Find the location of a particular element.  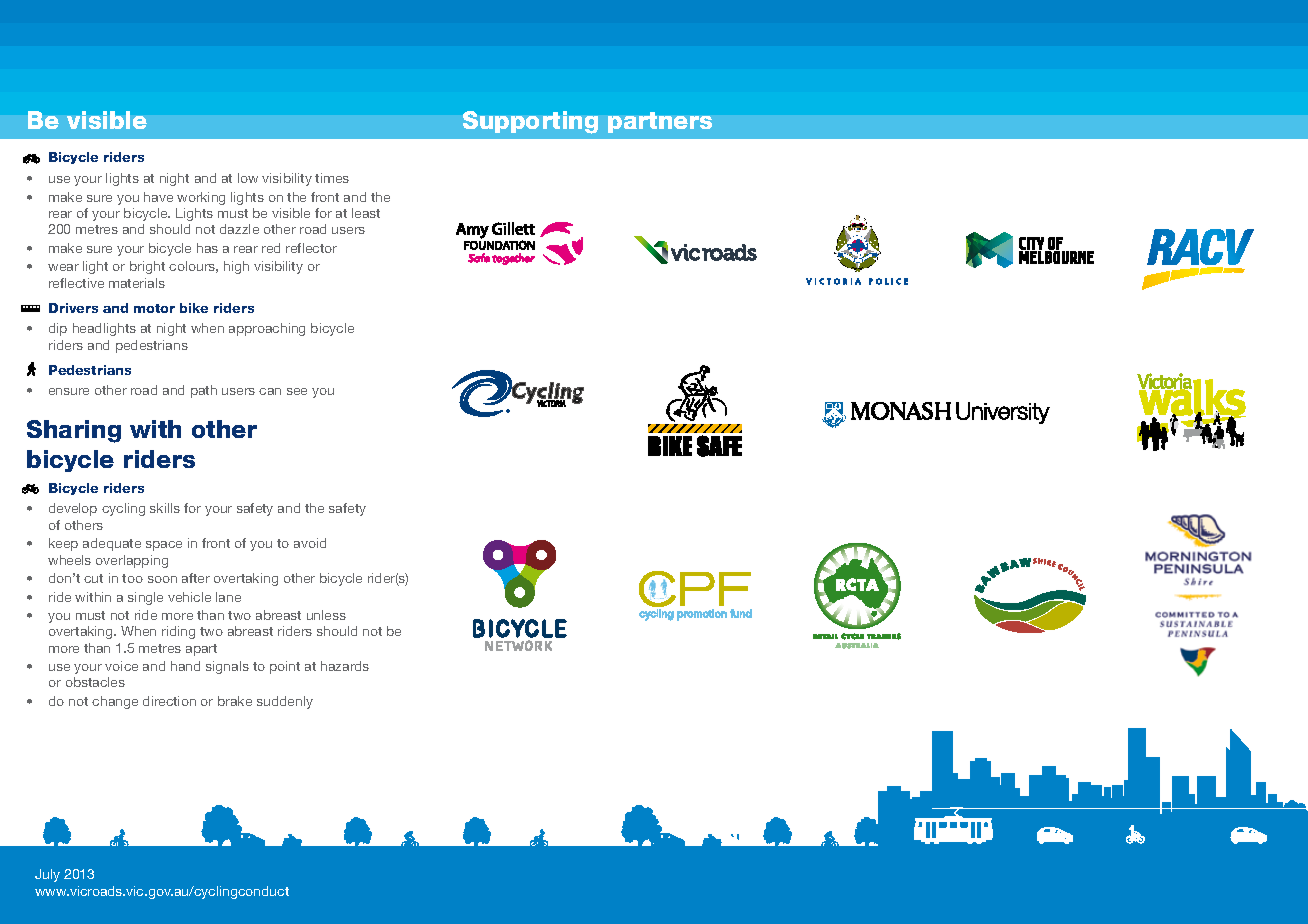

unless is located at coordinates (326, 615).
